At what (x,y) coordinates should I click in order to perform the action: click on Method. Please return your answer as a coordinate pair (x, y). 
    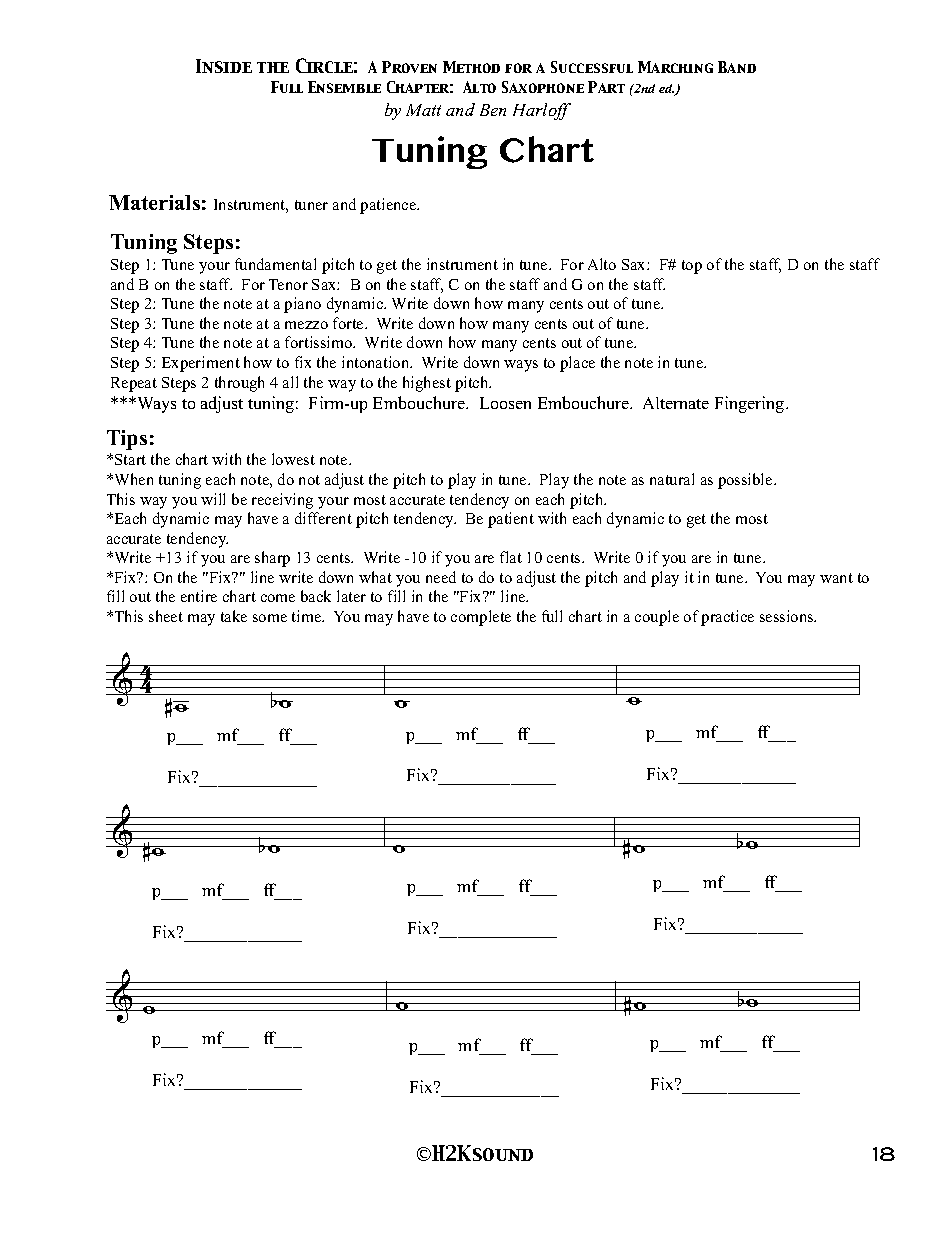
    Looking at the image, I should click on (471, 67).
